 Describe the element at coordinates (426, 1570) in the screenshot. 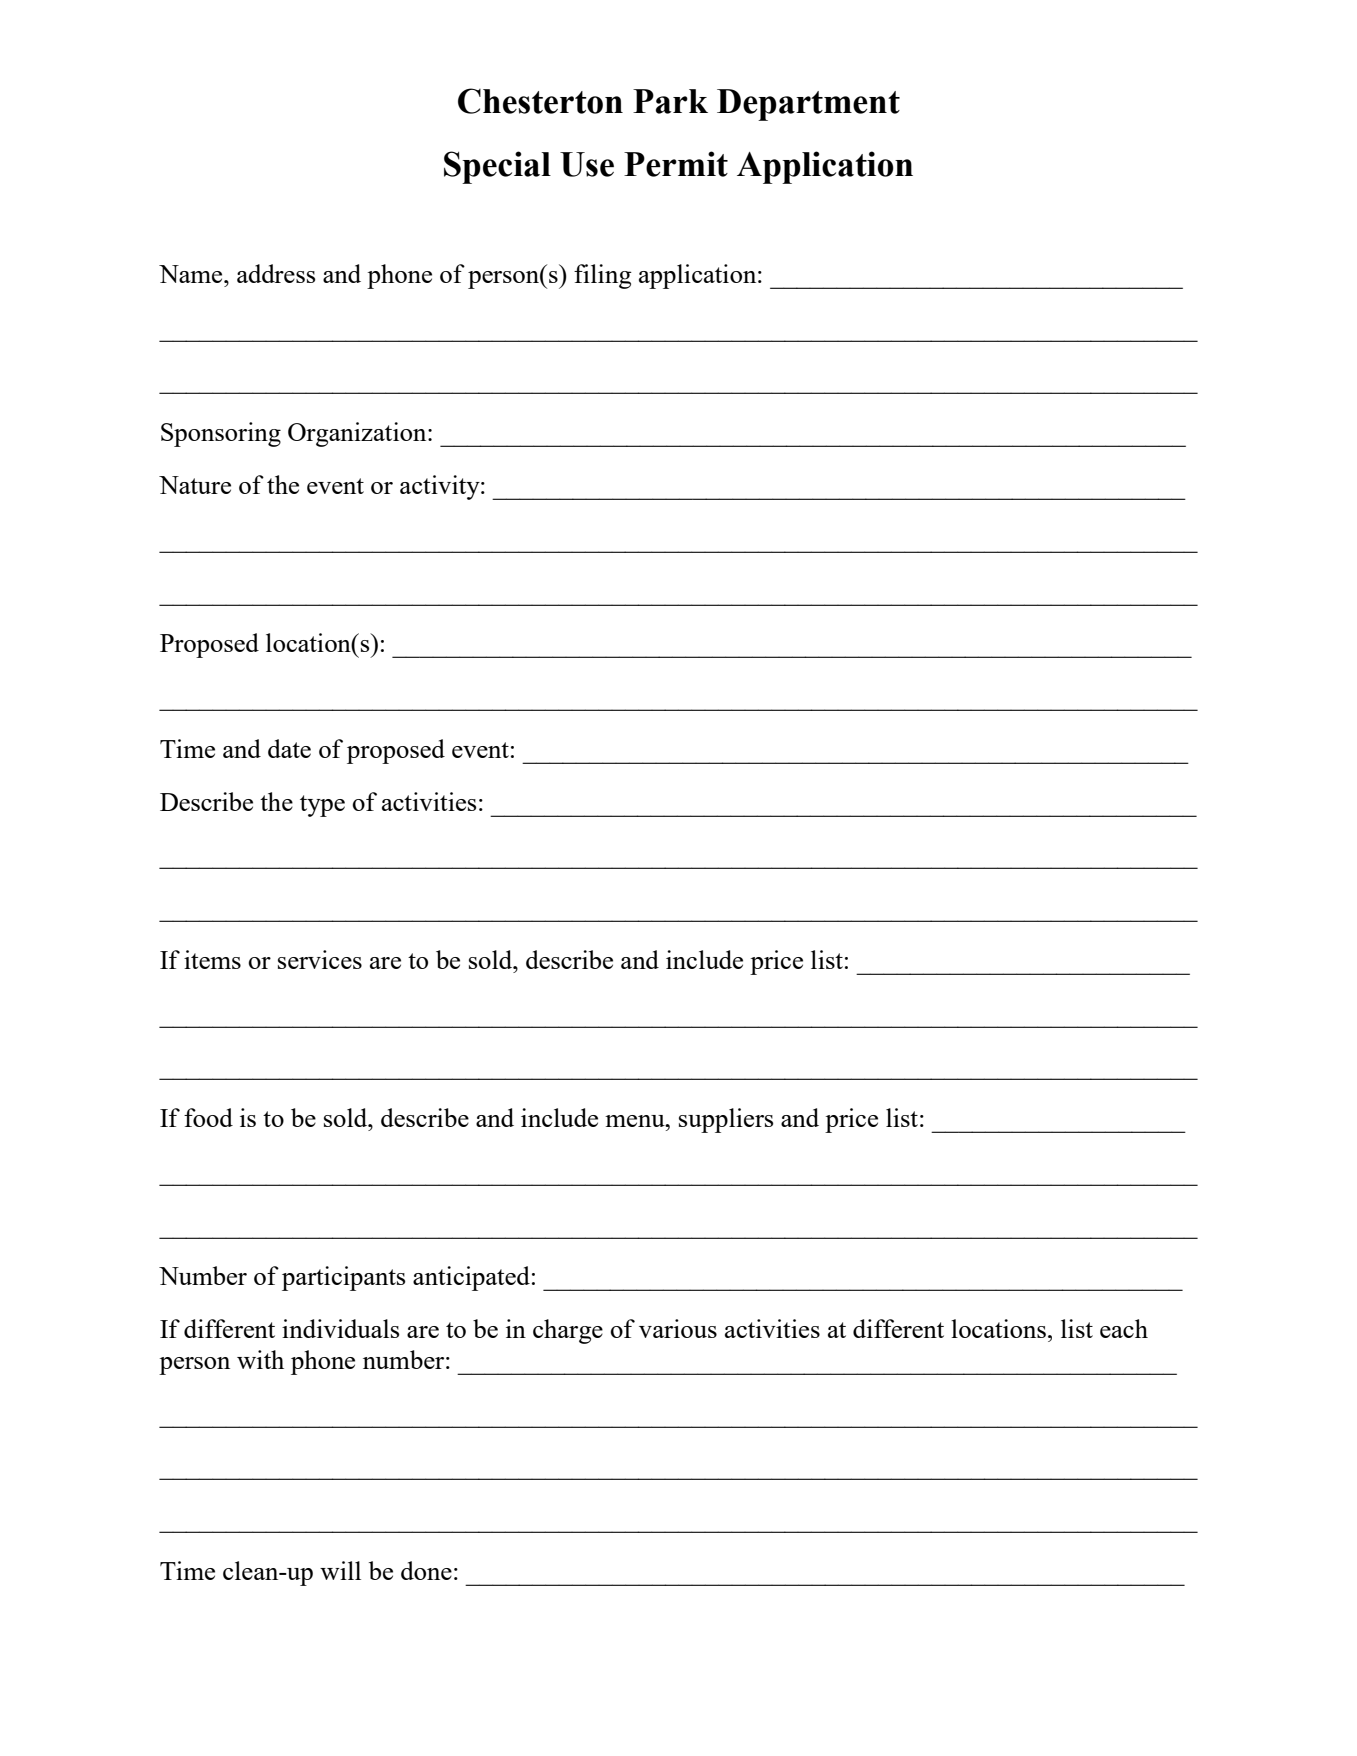

I see `done` at that location.
